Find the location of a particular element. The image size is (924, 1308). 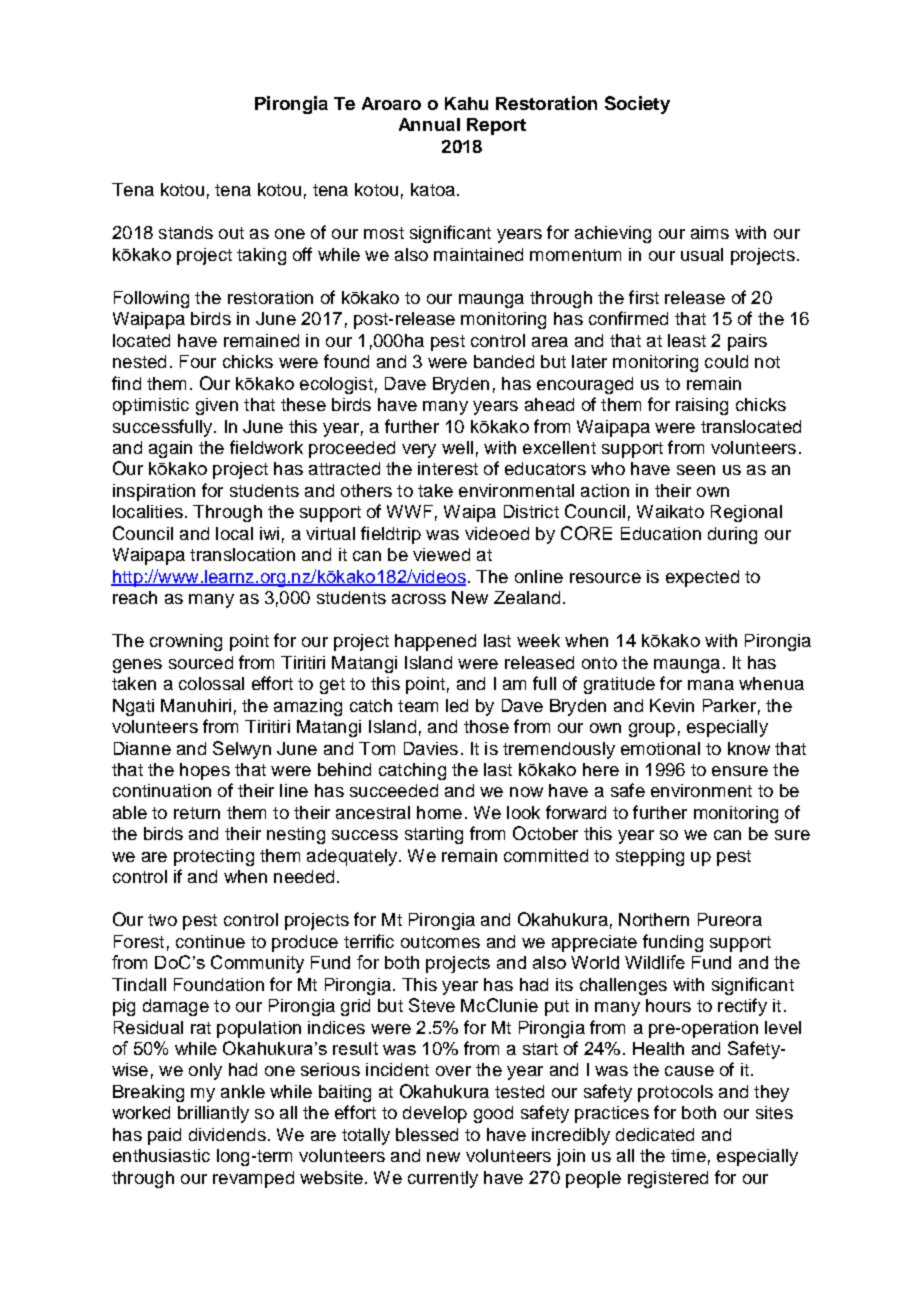

happened is located at coordinates (435, 642).
